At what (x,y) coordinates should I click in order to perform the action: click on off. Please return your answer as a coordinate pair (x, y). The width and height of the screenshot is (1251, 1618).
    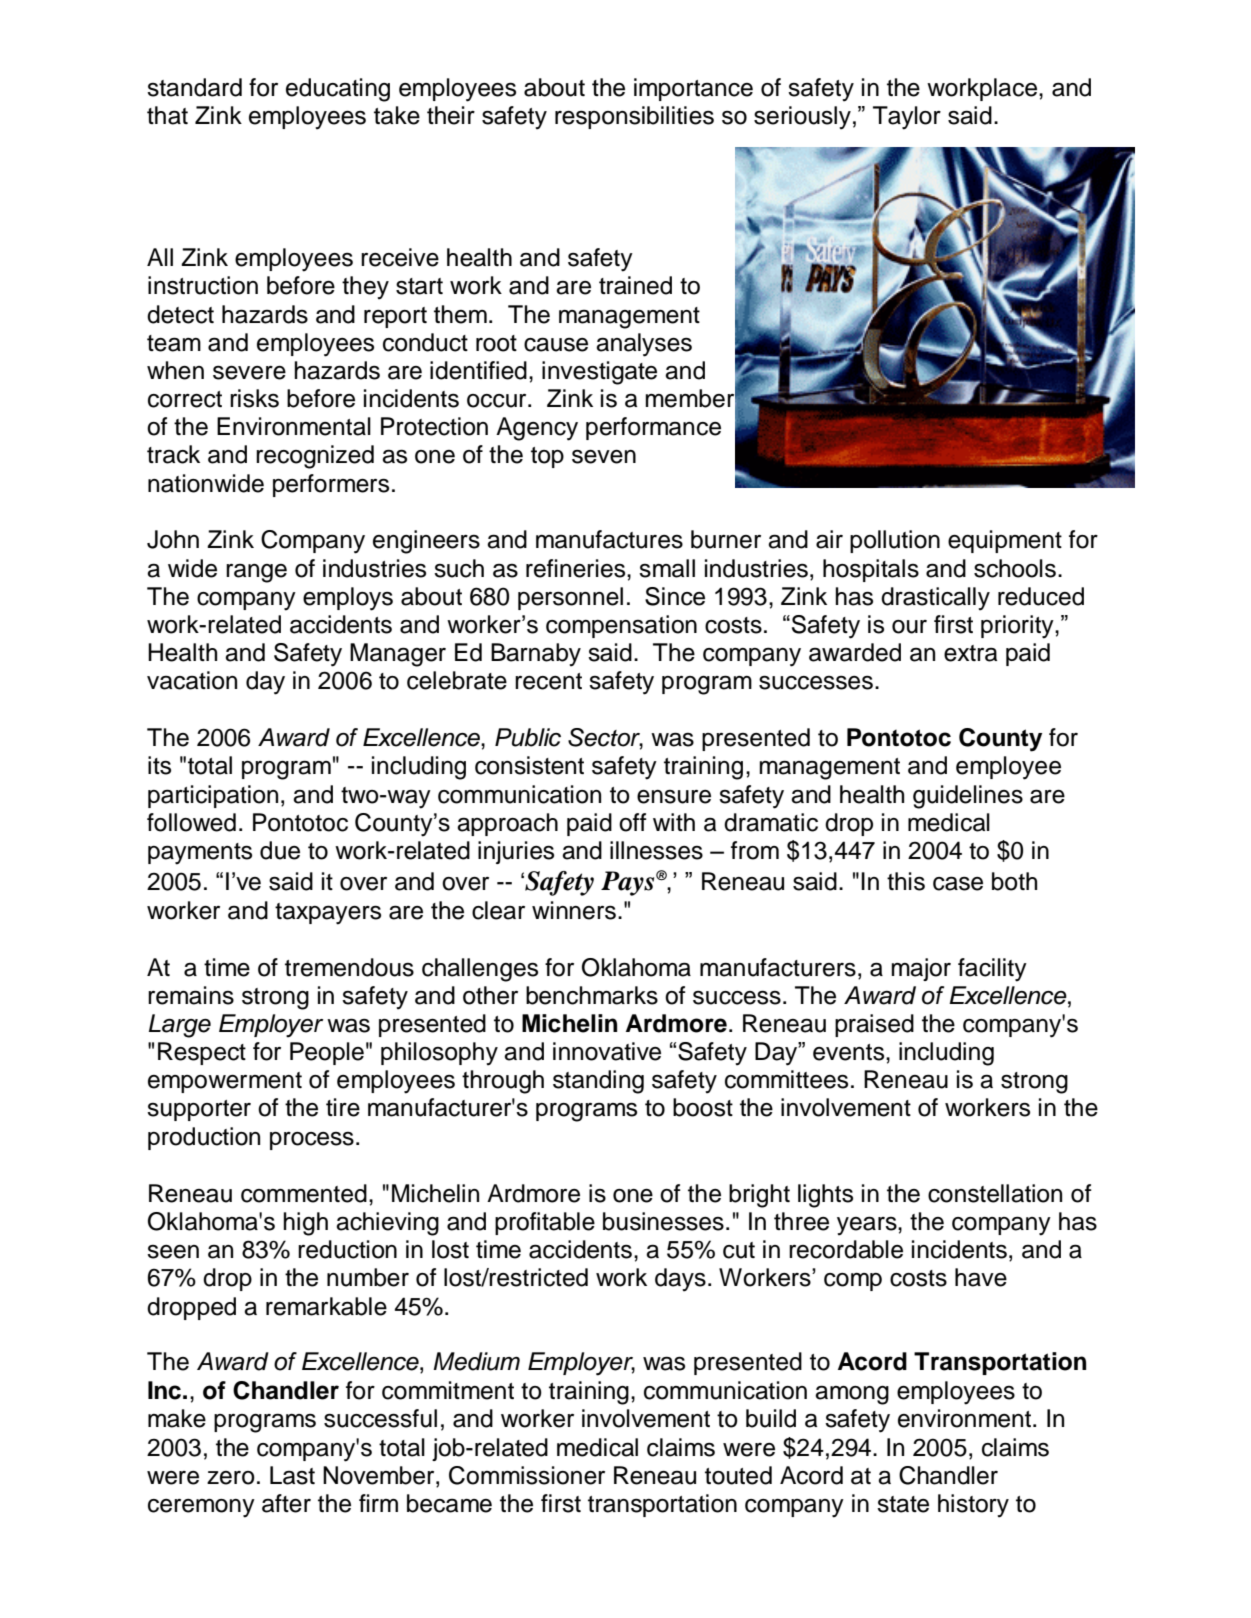
    Looking at the image, I should click on (633, 822).
